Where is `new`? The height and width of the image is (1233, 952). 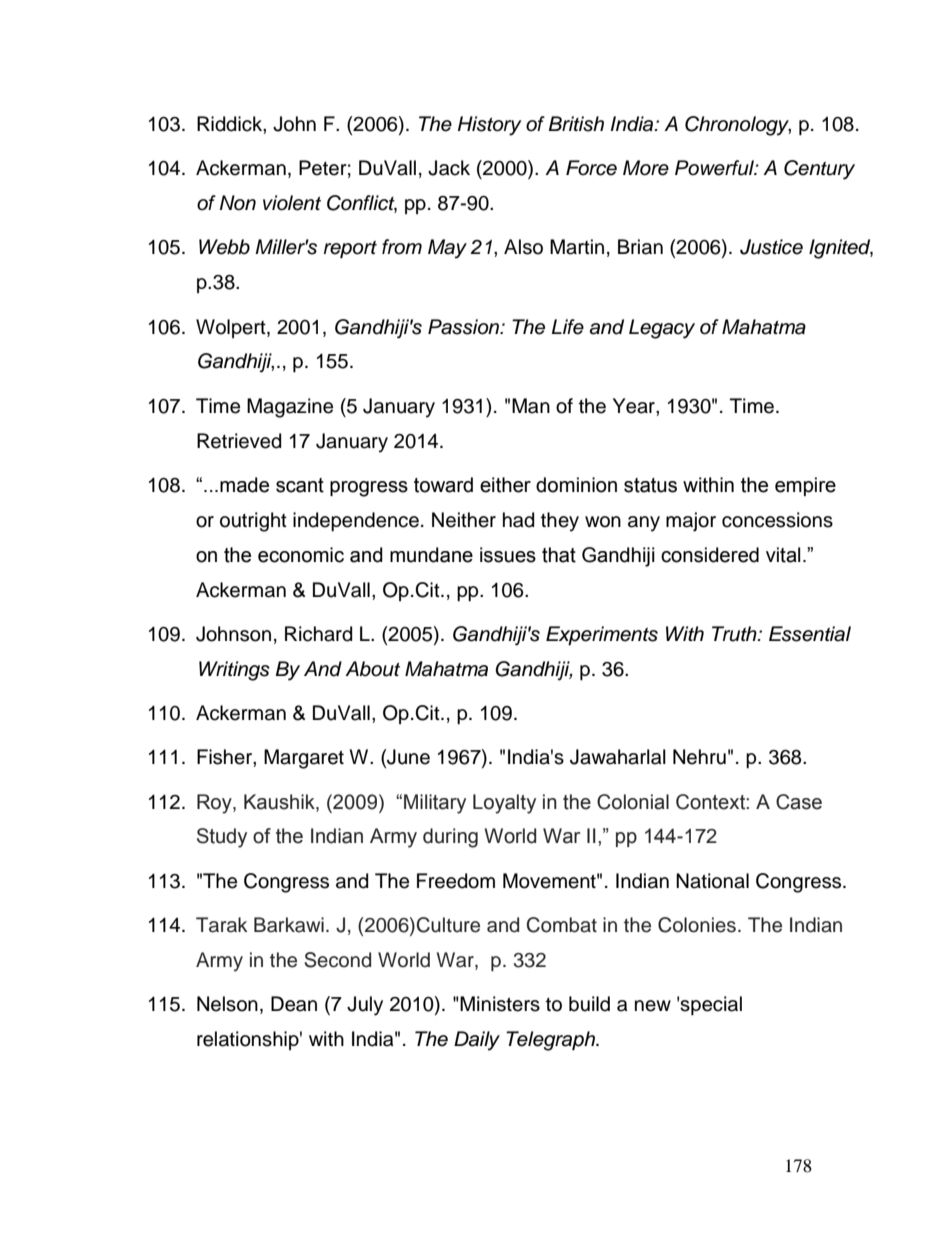 new is located at coordinates (653, 1006).
